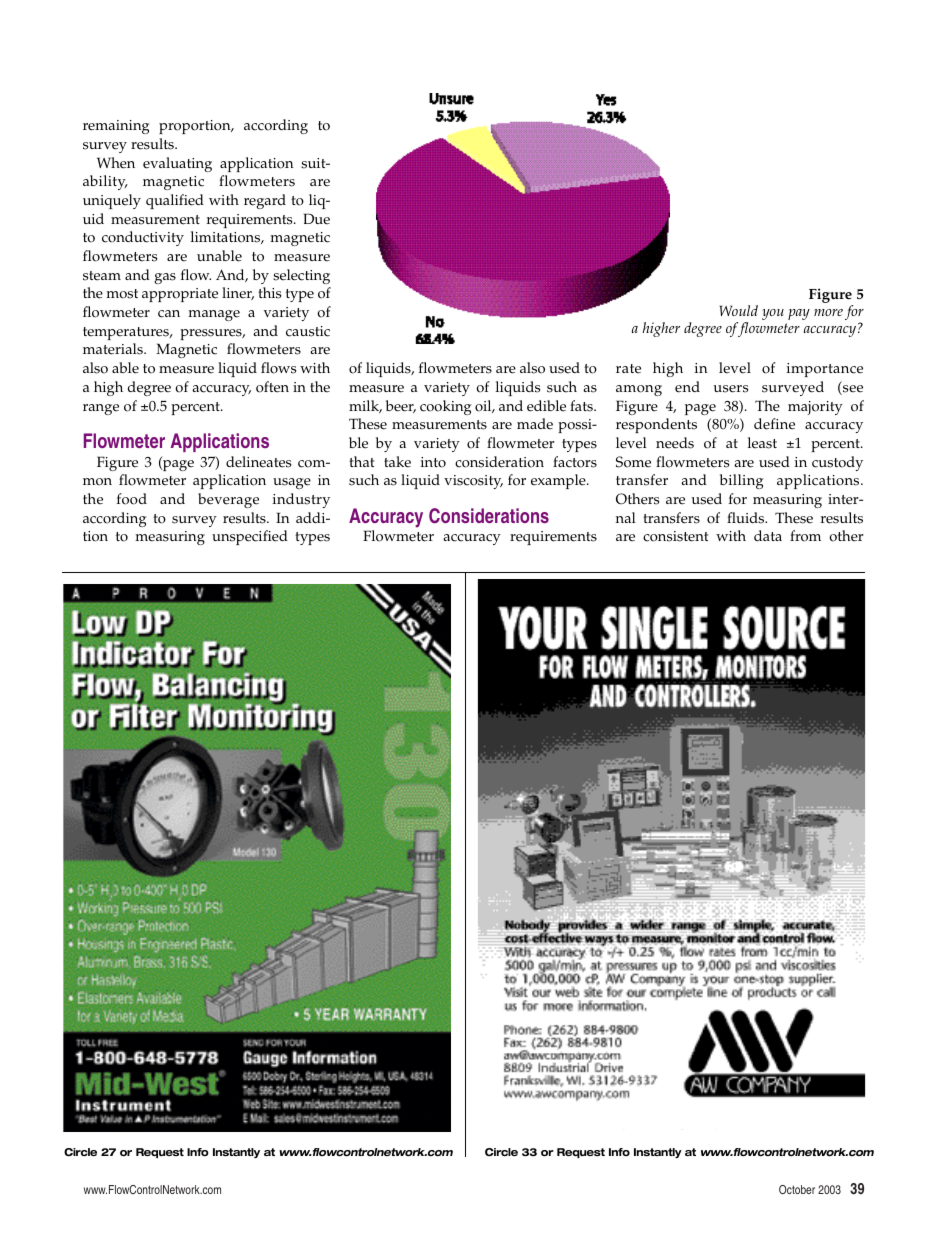  I want to click on viscosity, so click(473, 482).
